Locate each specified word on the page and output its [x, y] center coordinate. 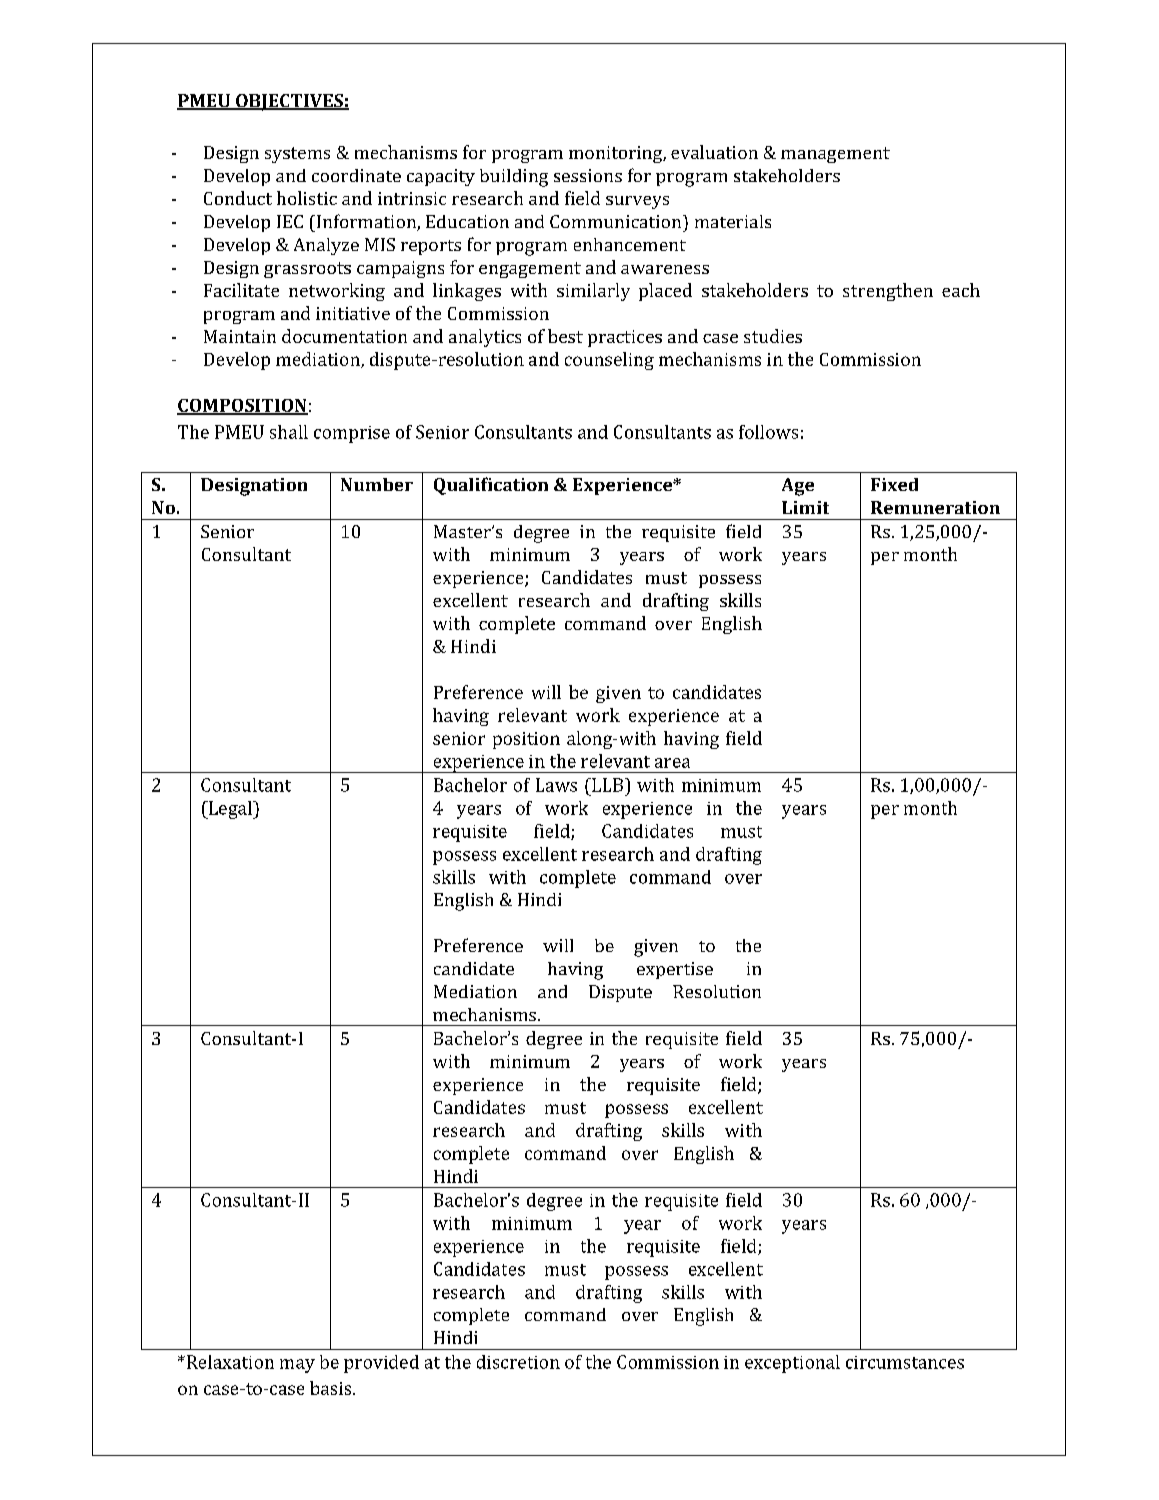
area [672, 763]
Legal [230, 810]
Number [377, 484]
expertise [675, 970]
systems [297, 155]
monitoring [616, 154]
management [835, 155]
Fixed [894, 484]
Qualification [491, 486]
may [297, 1366]
